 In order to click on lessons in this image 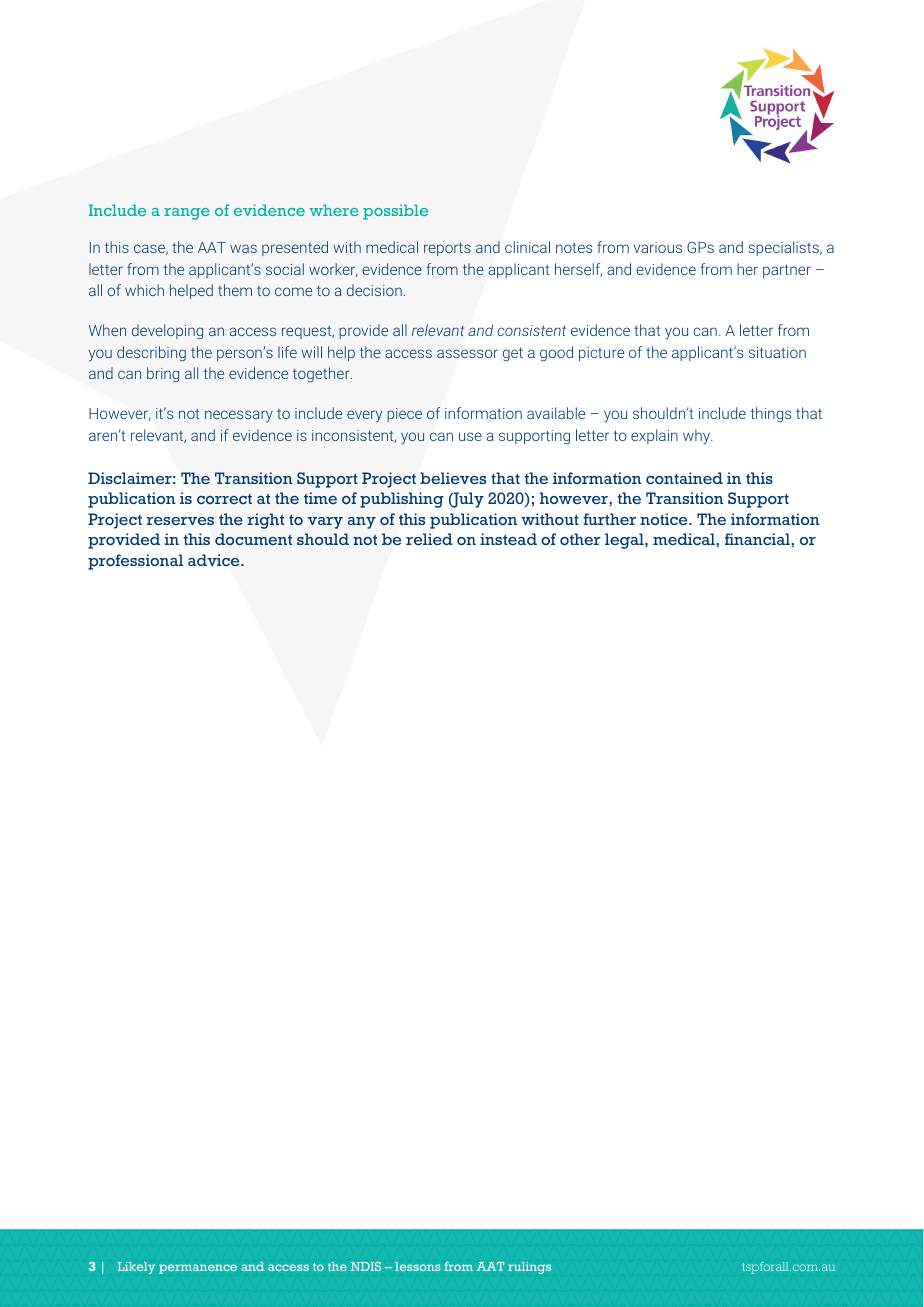, I will do `click(418, 1266)`.
